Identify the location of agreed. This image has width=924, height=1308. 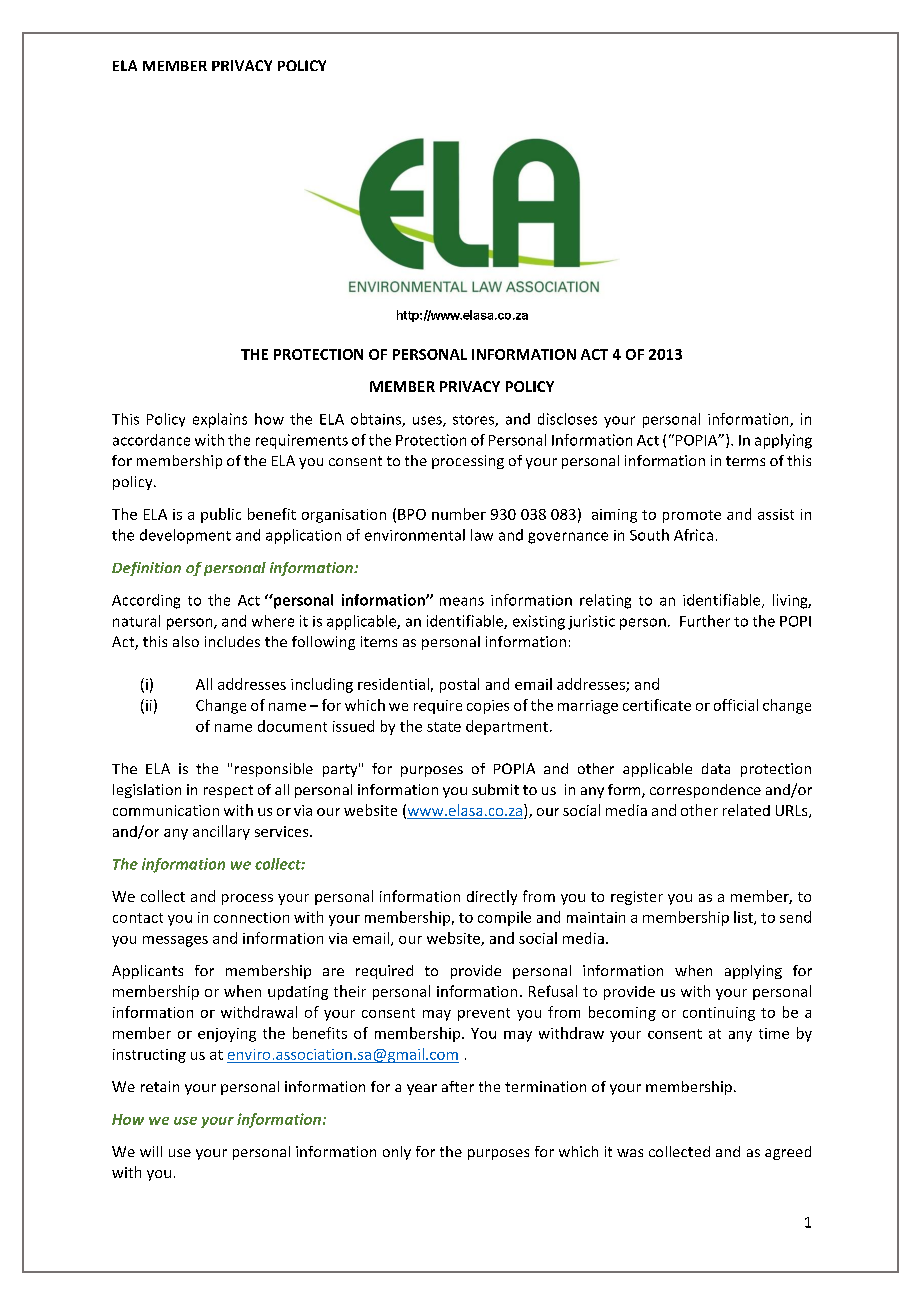
(788, 1153).
